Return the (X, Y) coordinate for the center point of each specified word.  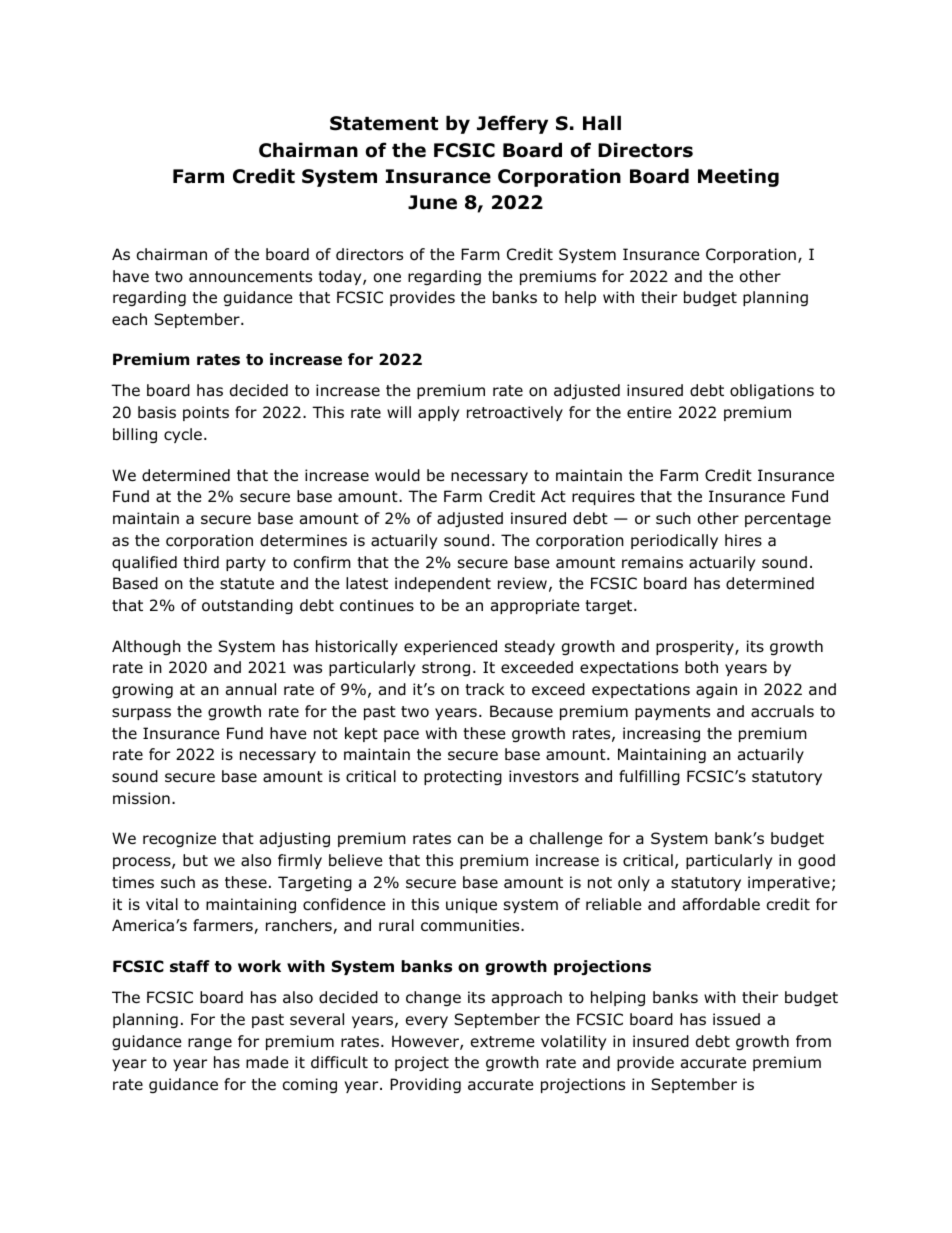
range (210, 1044)
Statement (384, 123)
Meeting (738, 177)
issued (736, 1019)
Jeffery (512, 124)
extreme (503, 1041)
